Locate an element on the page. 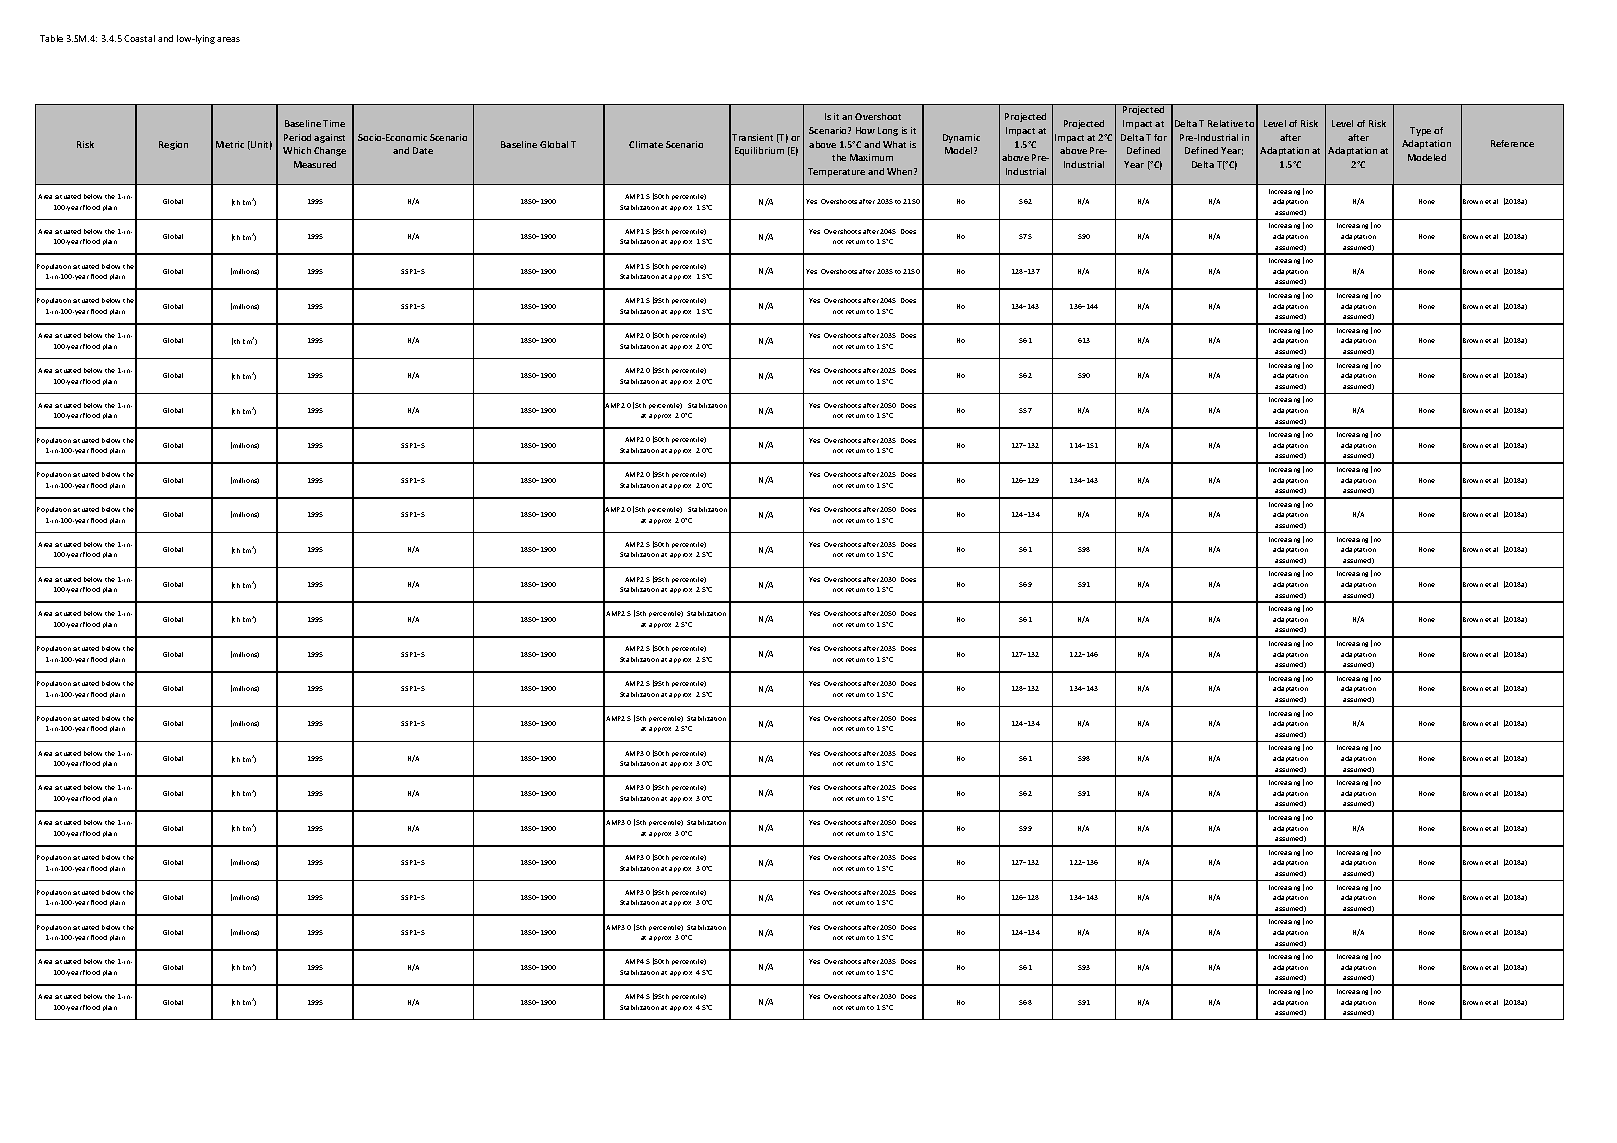  Temperature is located at coordinates (836, 172).
